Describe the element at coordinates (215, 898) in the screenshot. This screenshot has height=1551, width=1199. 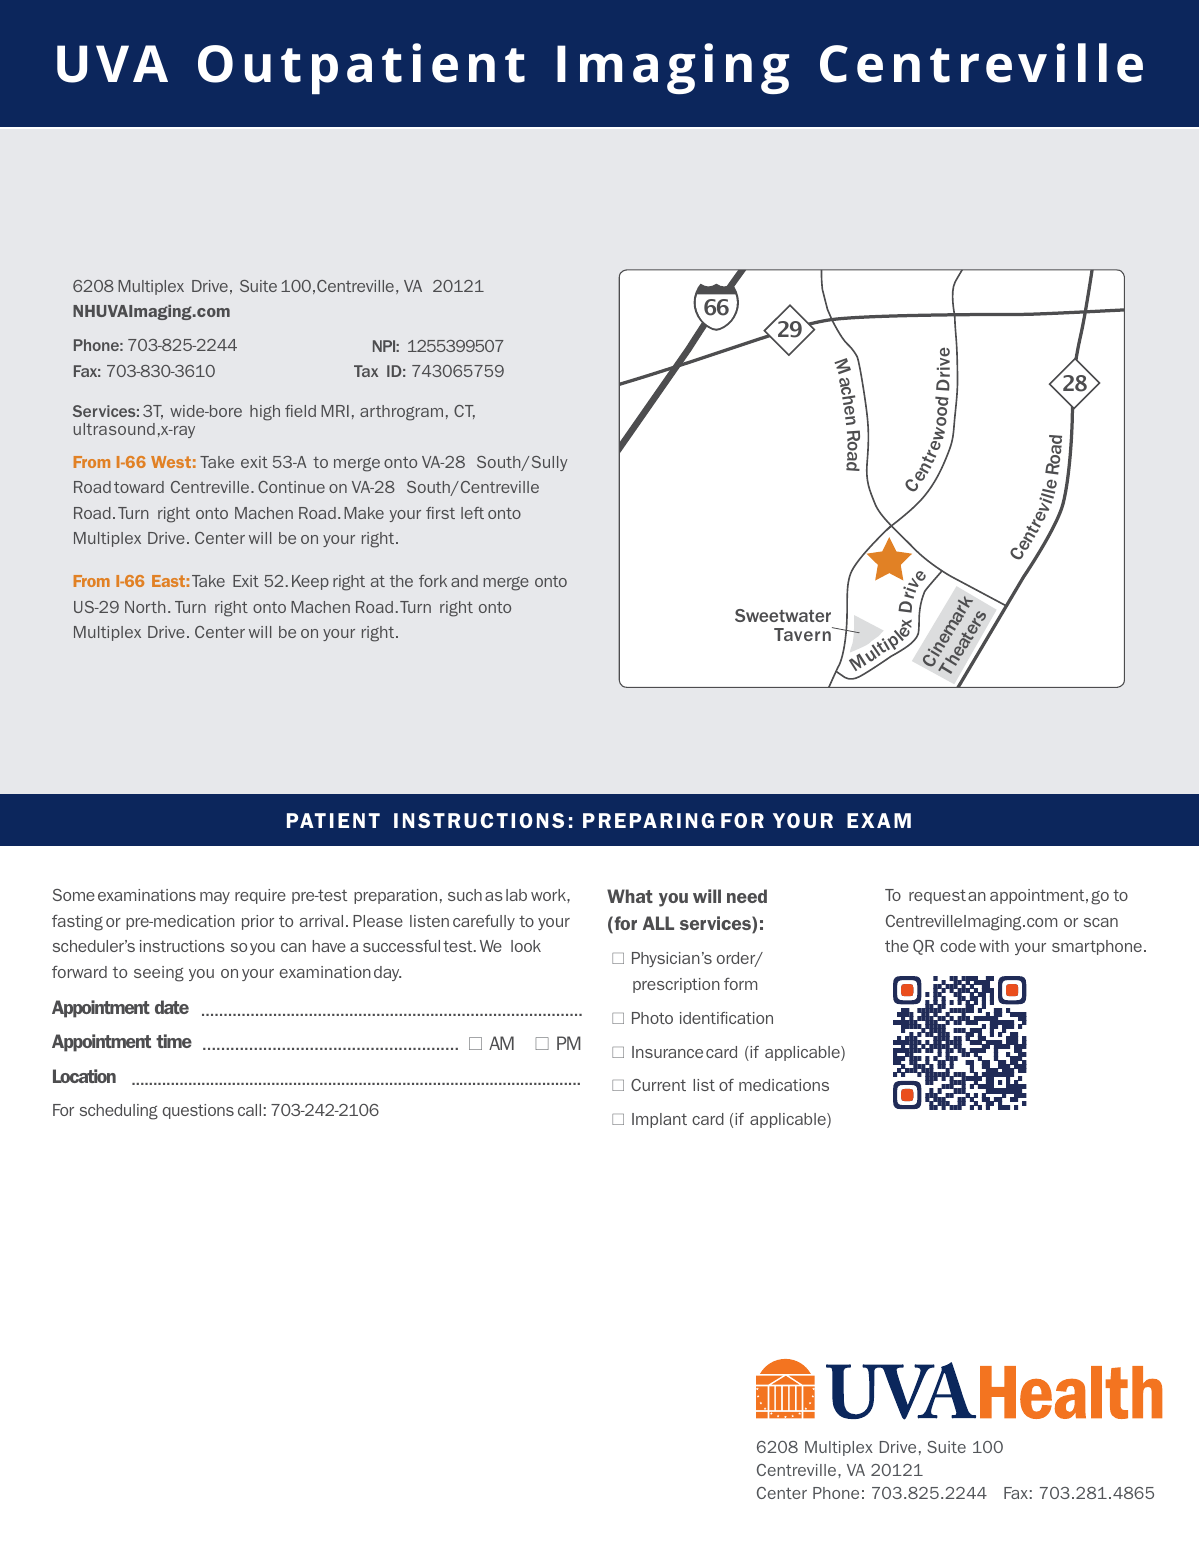
I see `may` at that location.
